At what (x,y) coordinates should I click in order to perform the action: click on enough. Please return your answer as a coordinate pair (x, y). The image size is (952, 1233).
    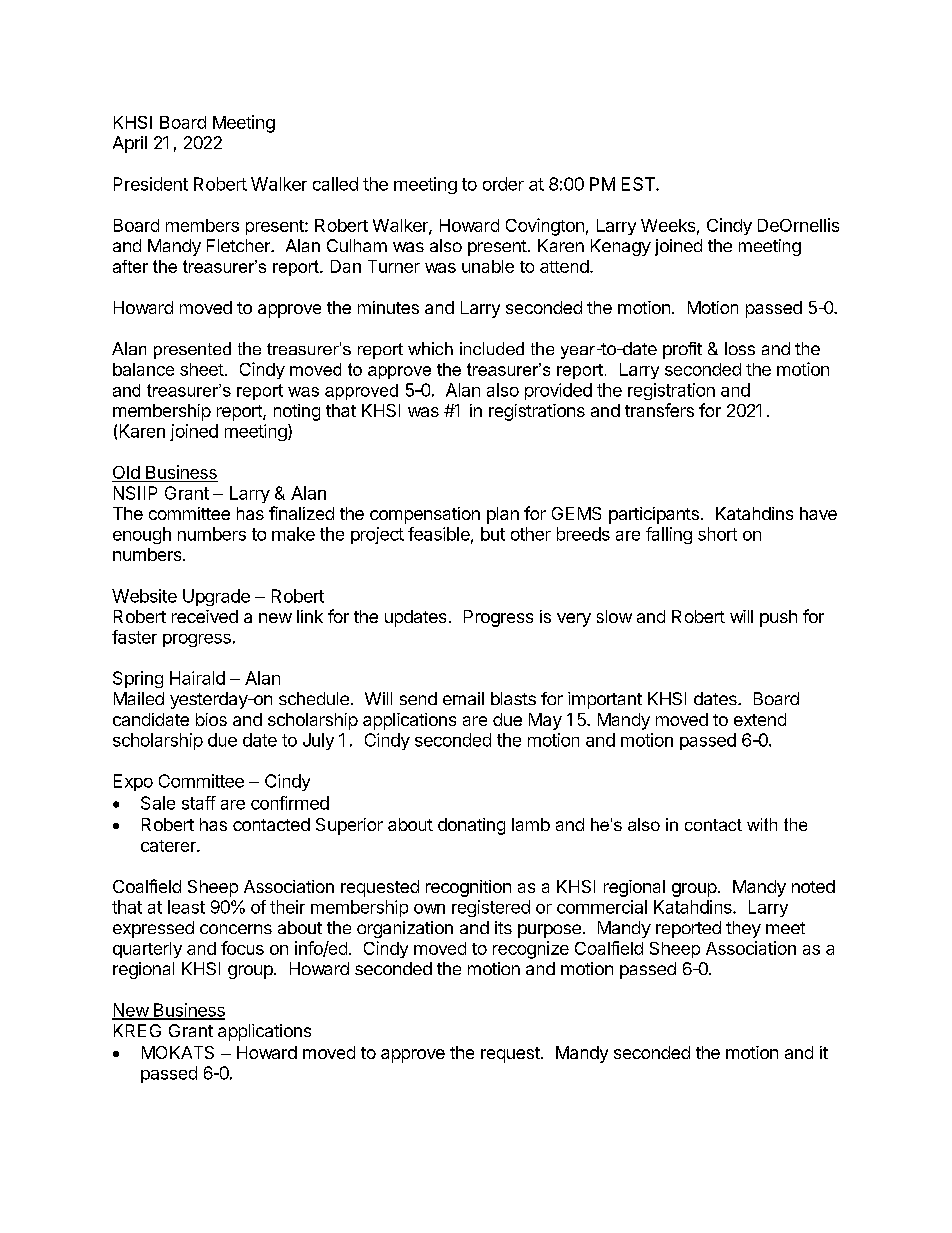
    Looking at the image, I should click on (142, 535).
